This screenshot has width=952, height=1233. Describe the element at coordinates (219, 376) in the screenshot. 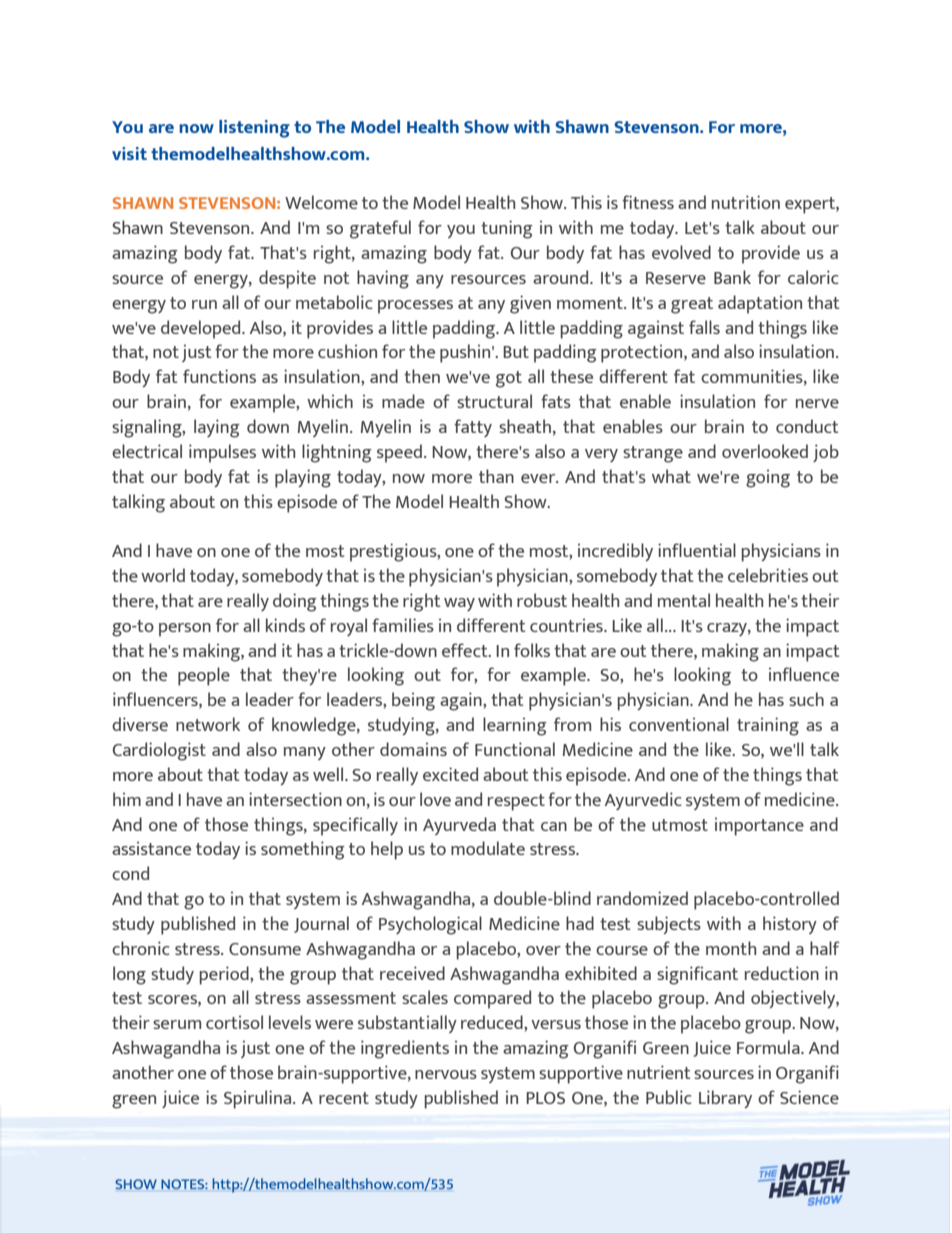

I see `functions` at that location.
